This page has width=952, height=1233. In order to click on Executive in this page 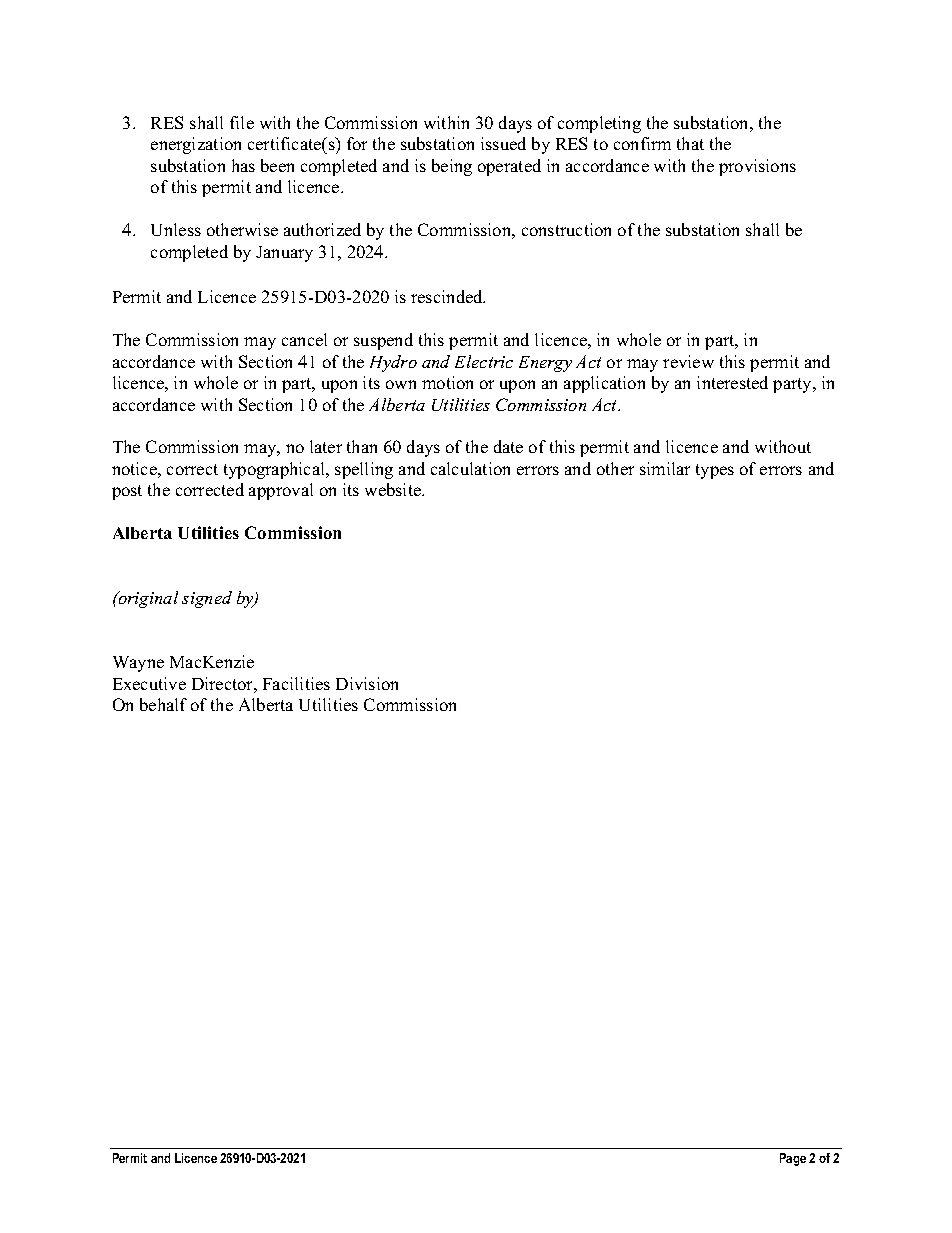, I will do `click(149, 683)`.
